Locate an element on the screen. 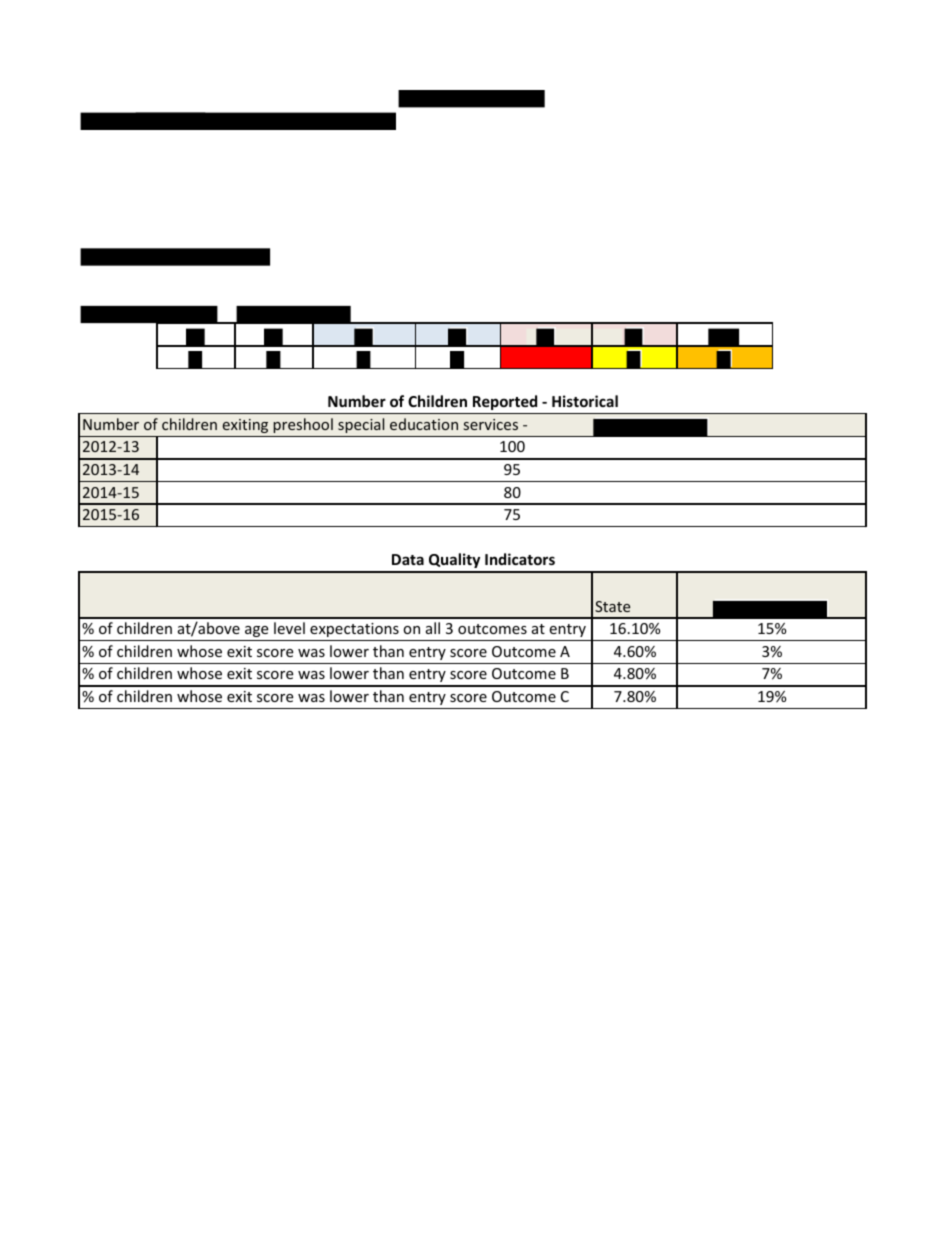 The height and width of the screenshot is (1233, 952). education is located at coordinates (424, 424).
